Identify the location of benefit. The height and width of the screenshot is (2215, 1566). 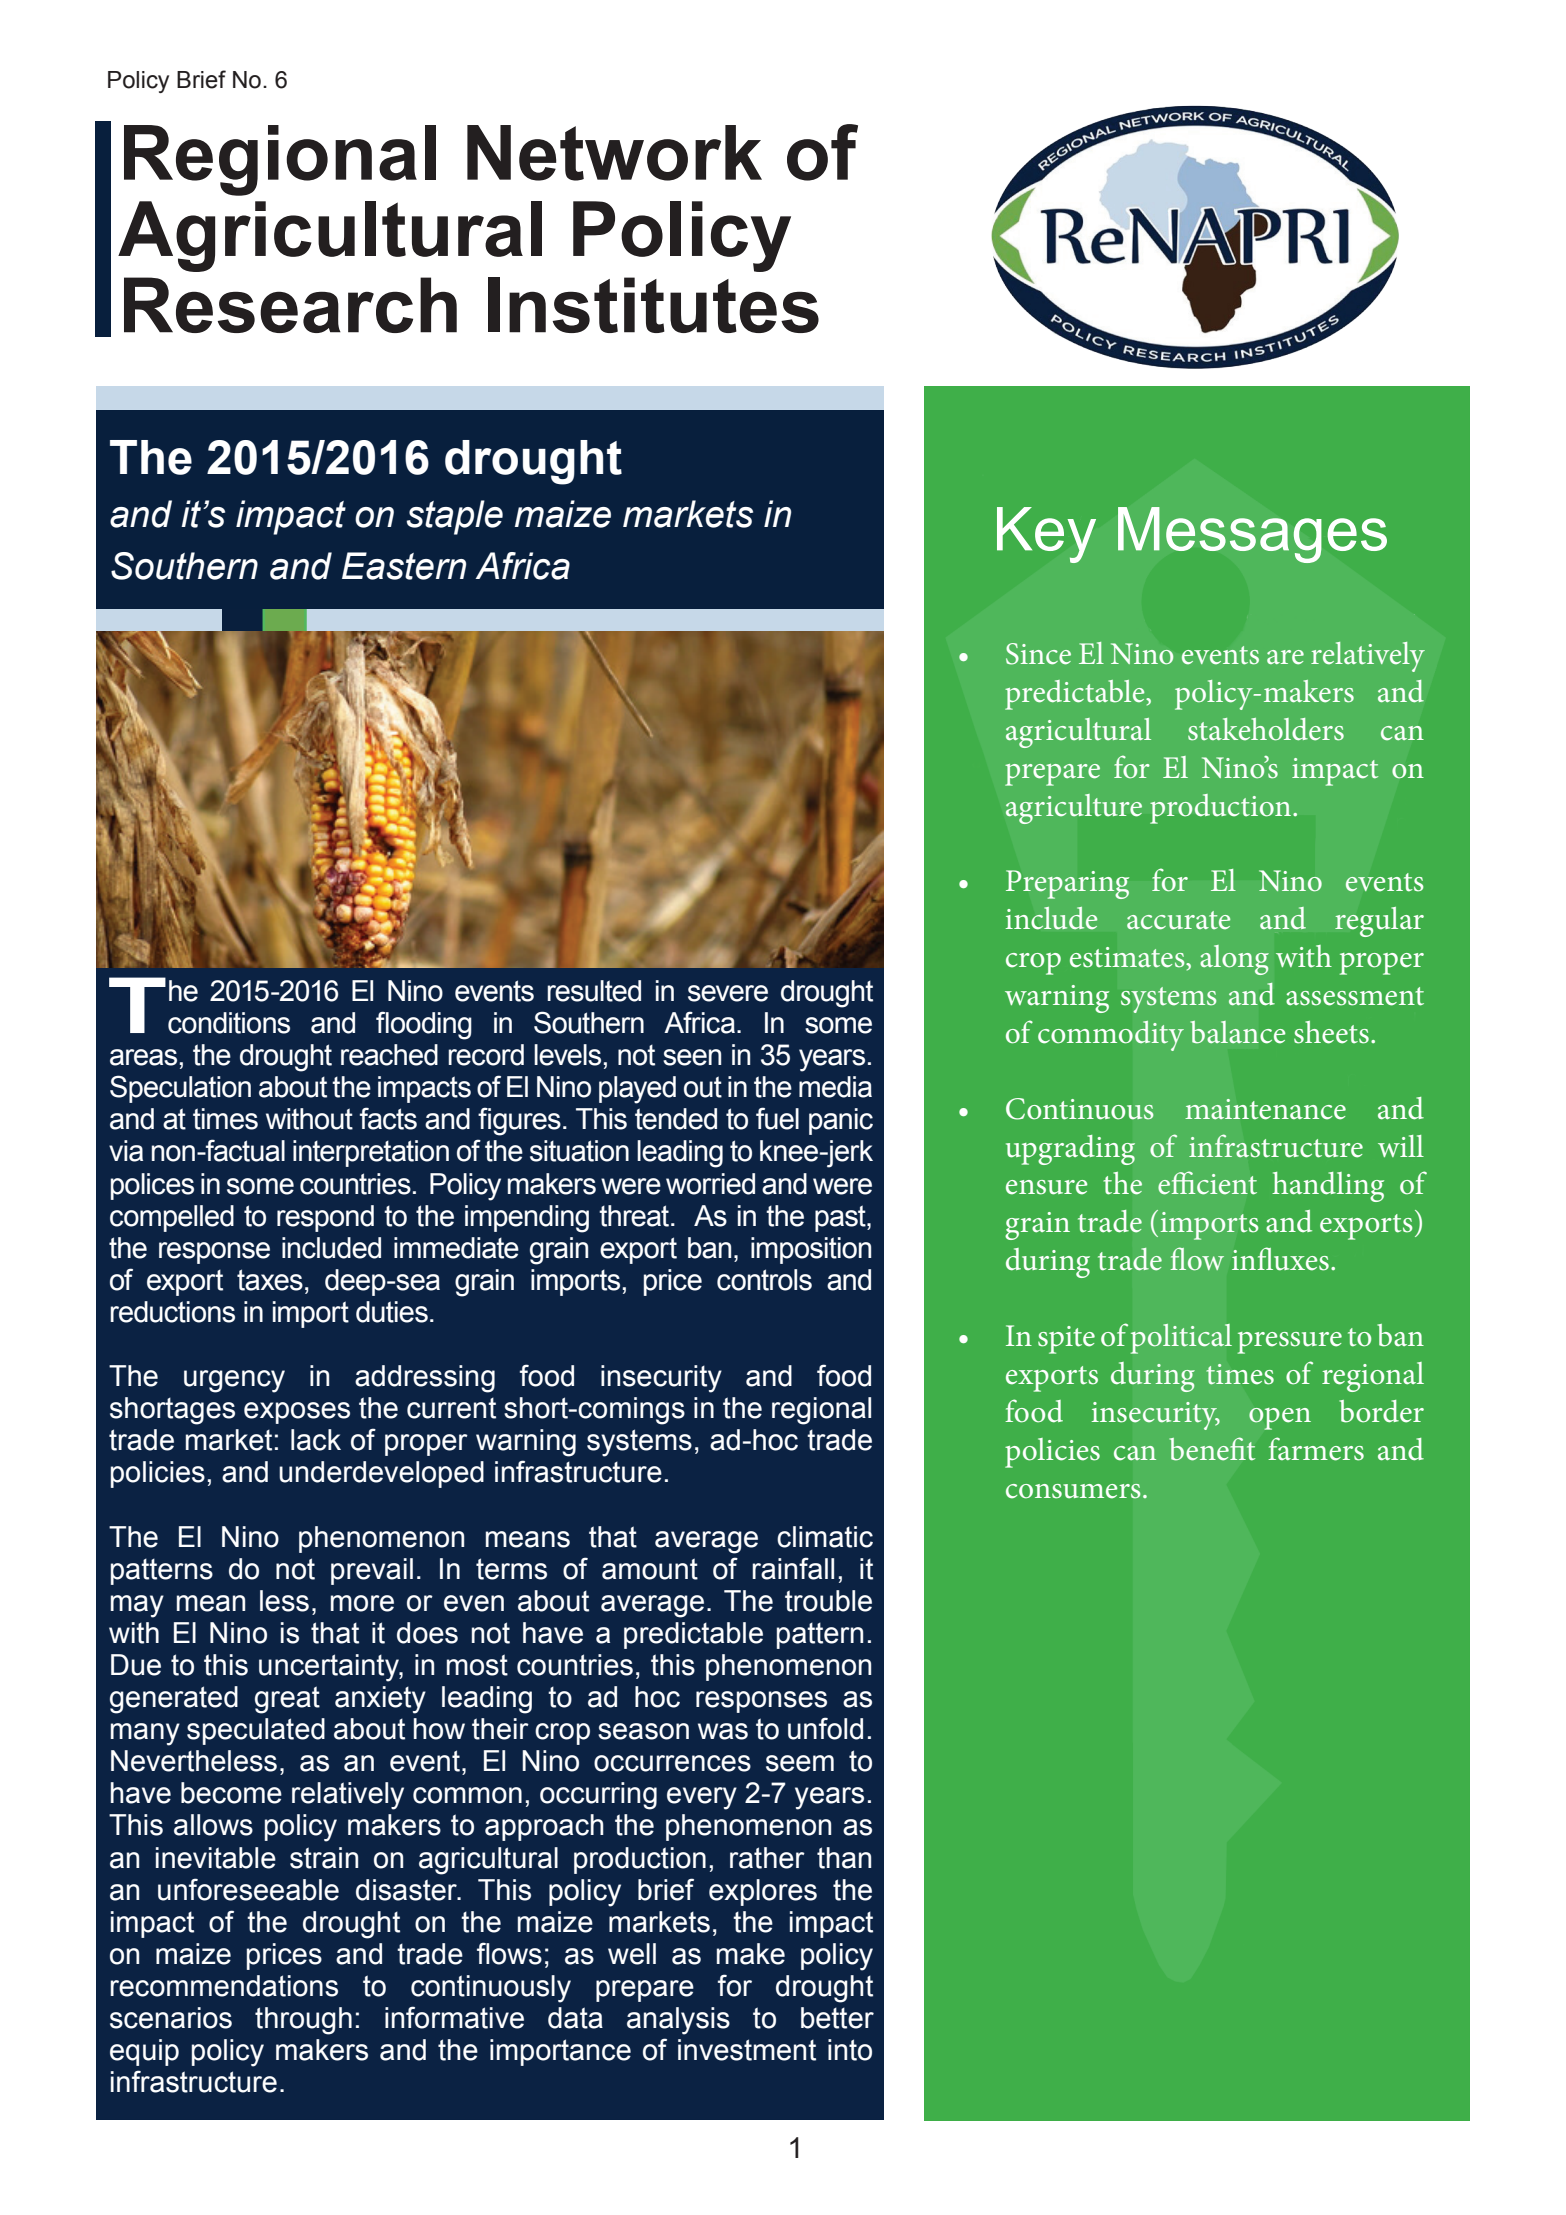
(1212, 1449).
